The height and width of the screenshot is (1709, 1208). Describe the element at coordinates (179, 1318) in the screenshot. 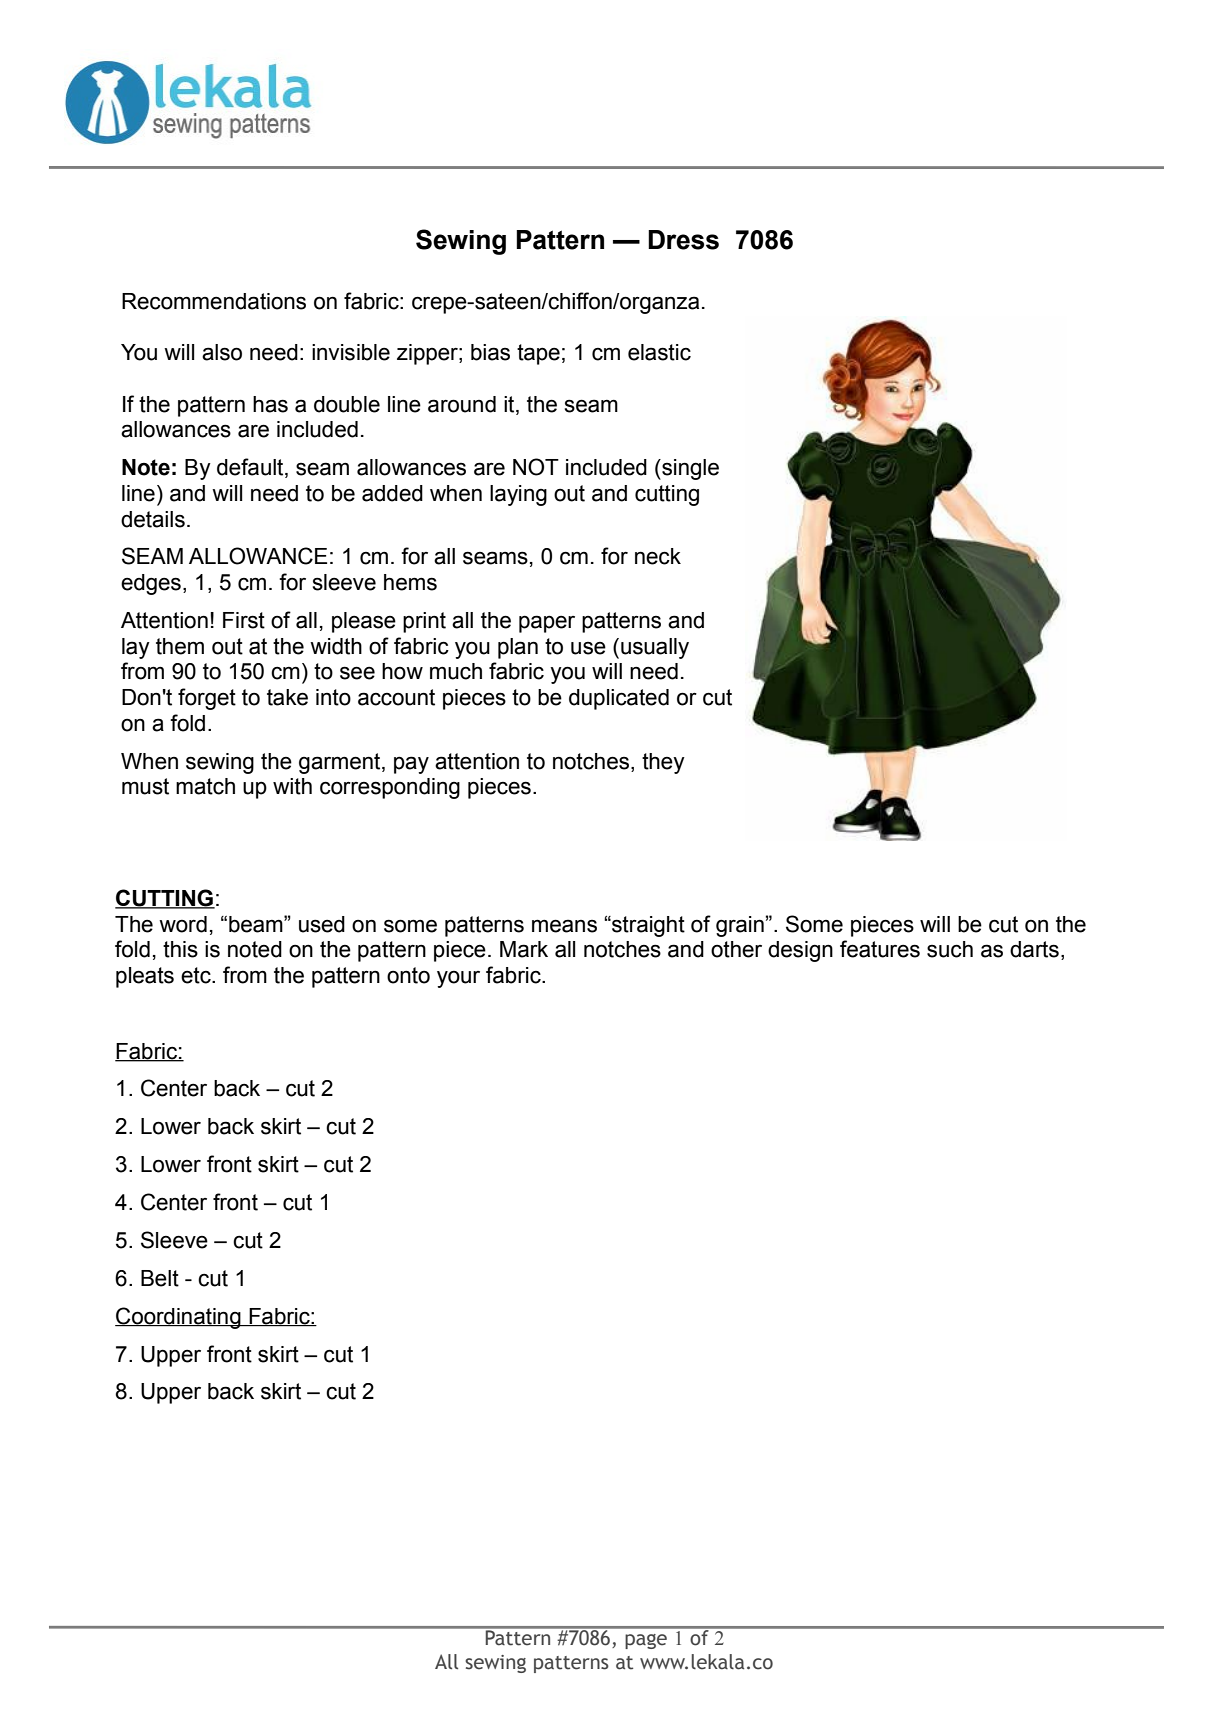

I see `Coordinating` at that location.
